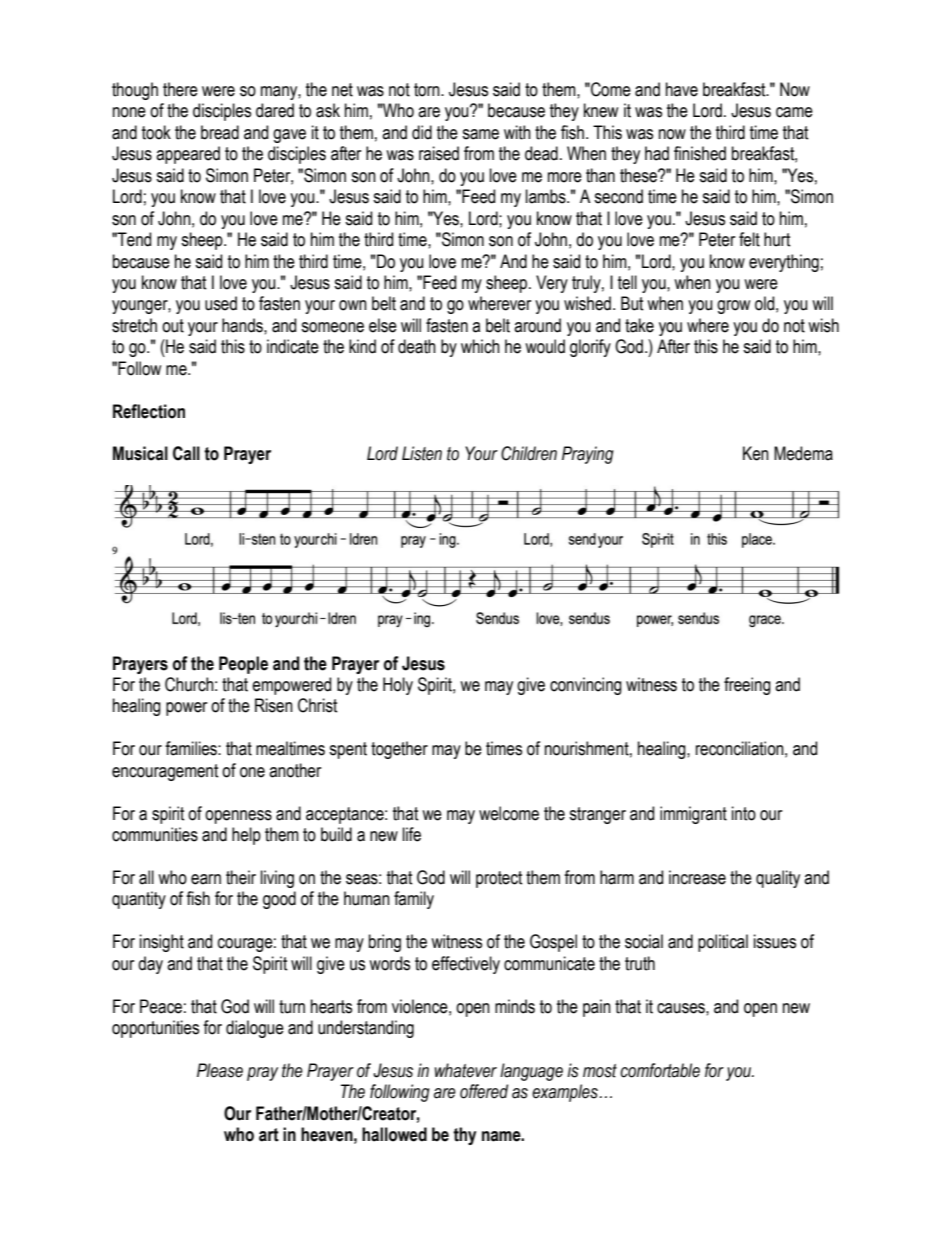  I want to click on Ken, so click(756, 453).
